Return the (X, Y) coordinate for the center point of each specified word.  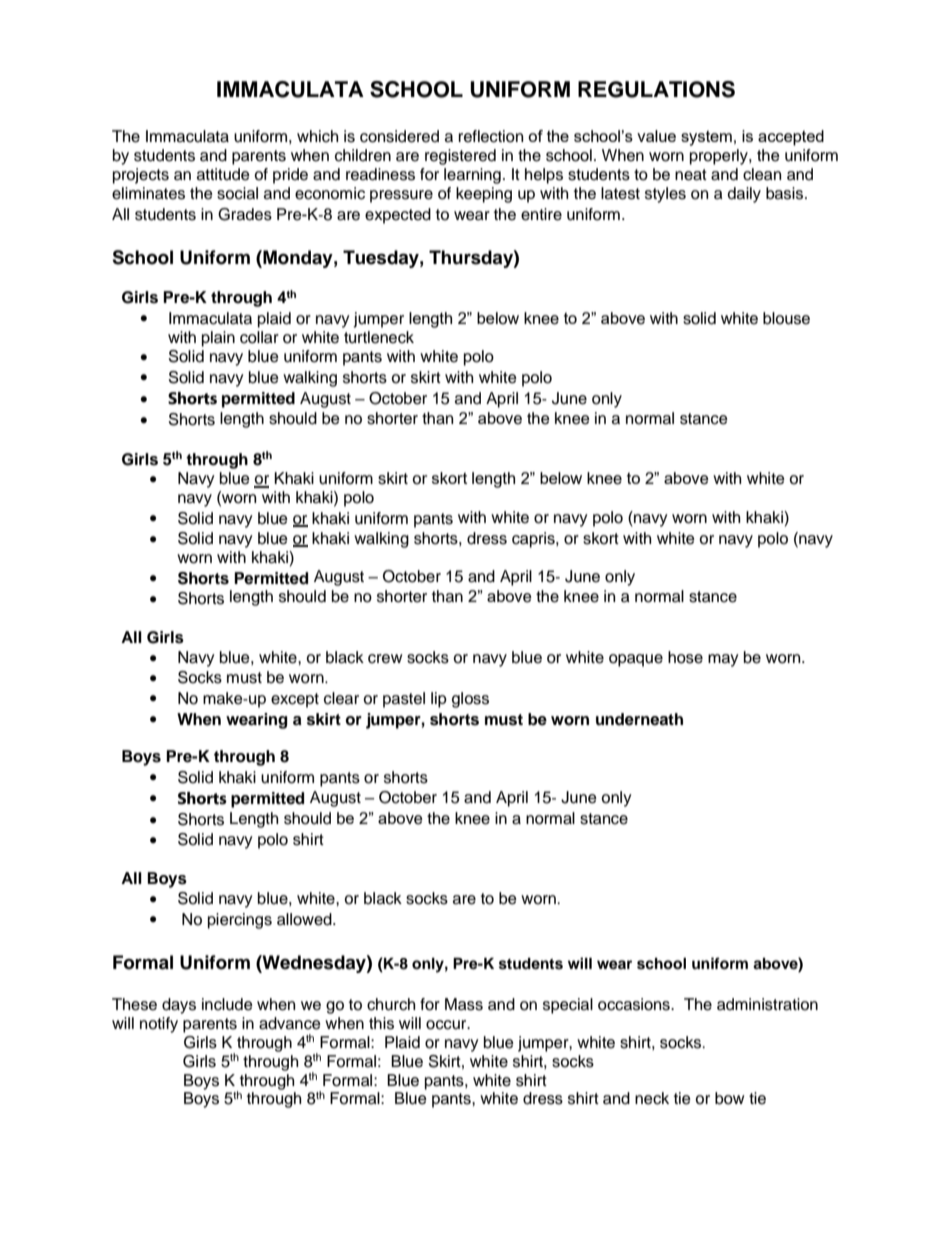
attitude (223, 174)
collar (259, 337)
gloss (470, 700)
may (723, 660)
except (295, 700)
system (706, 138)
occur (447, 1025)
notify (159, 1025)
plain (218, 339)
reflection (491, 136)
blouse (786, 318)
